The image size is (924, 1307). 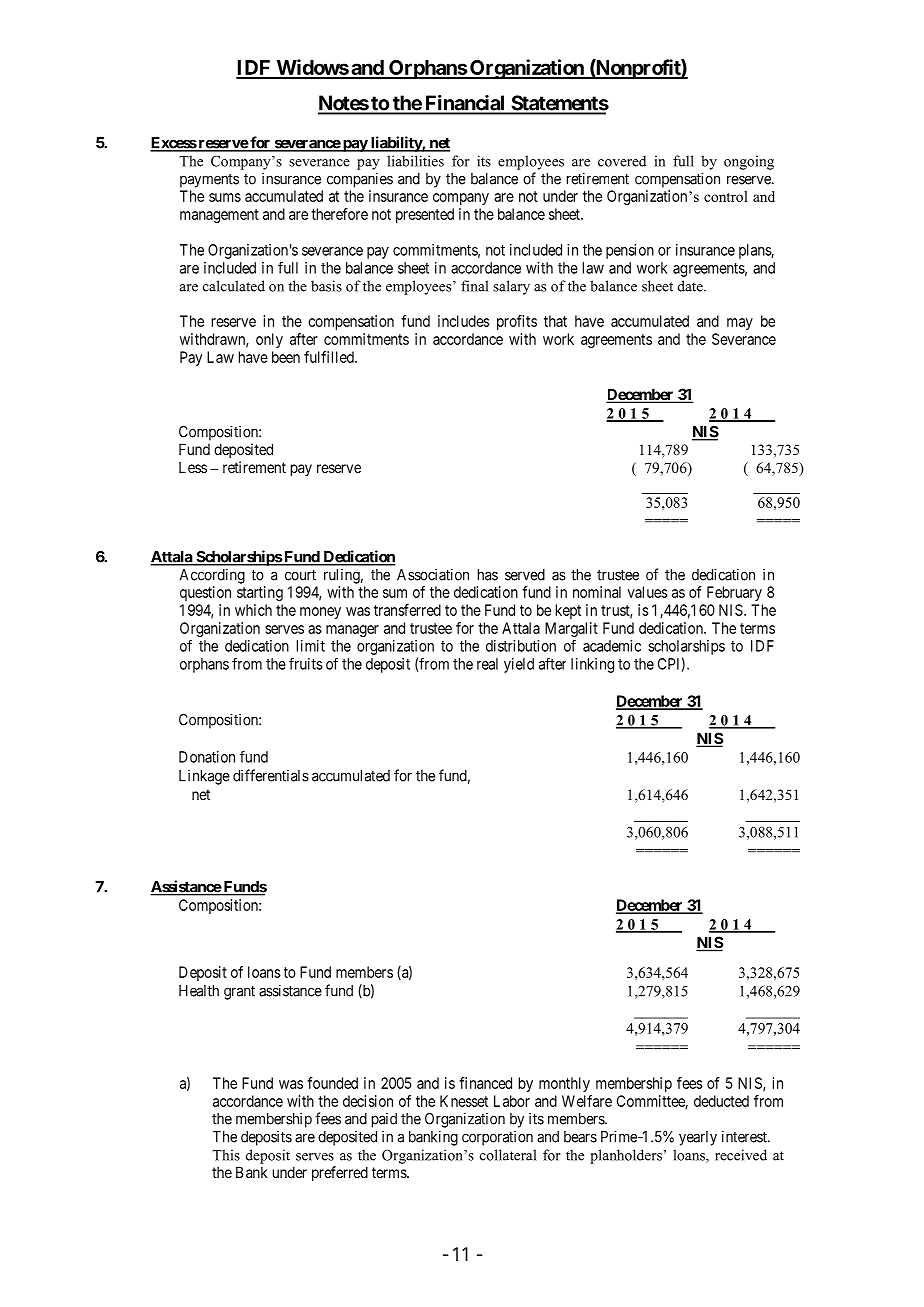 I want to click on This, so click(x=226, y=1155).
